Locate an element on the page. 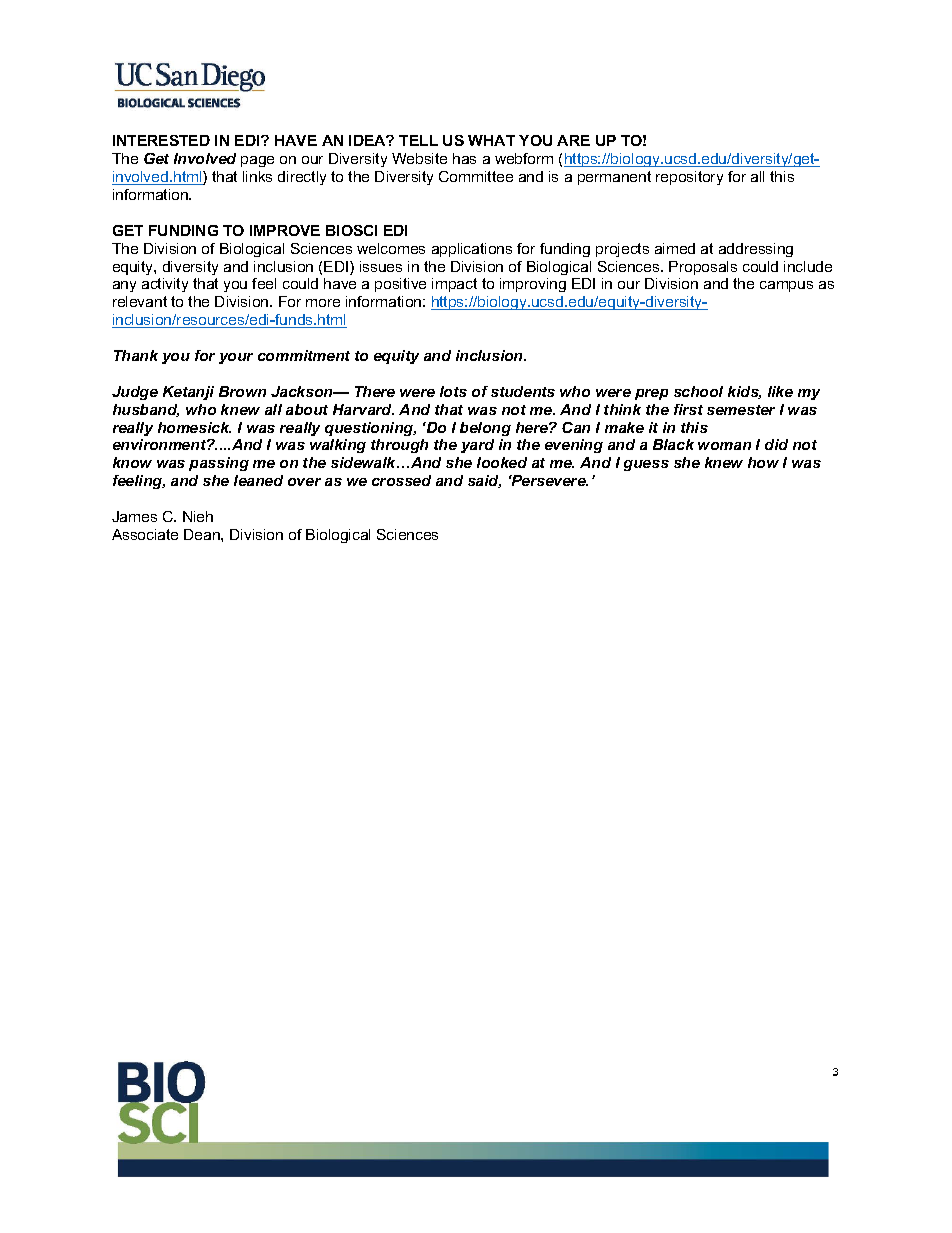  impact is located at coordinates (454, 285).
